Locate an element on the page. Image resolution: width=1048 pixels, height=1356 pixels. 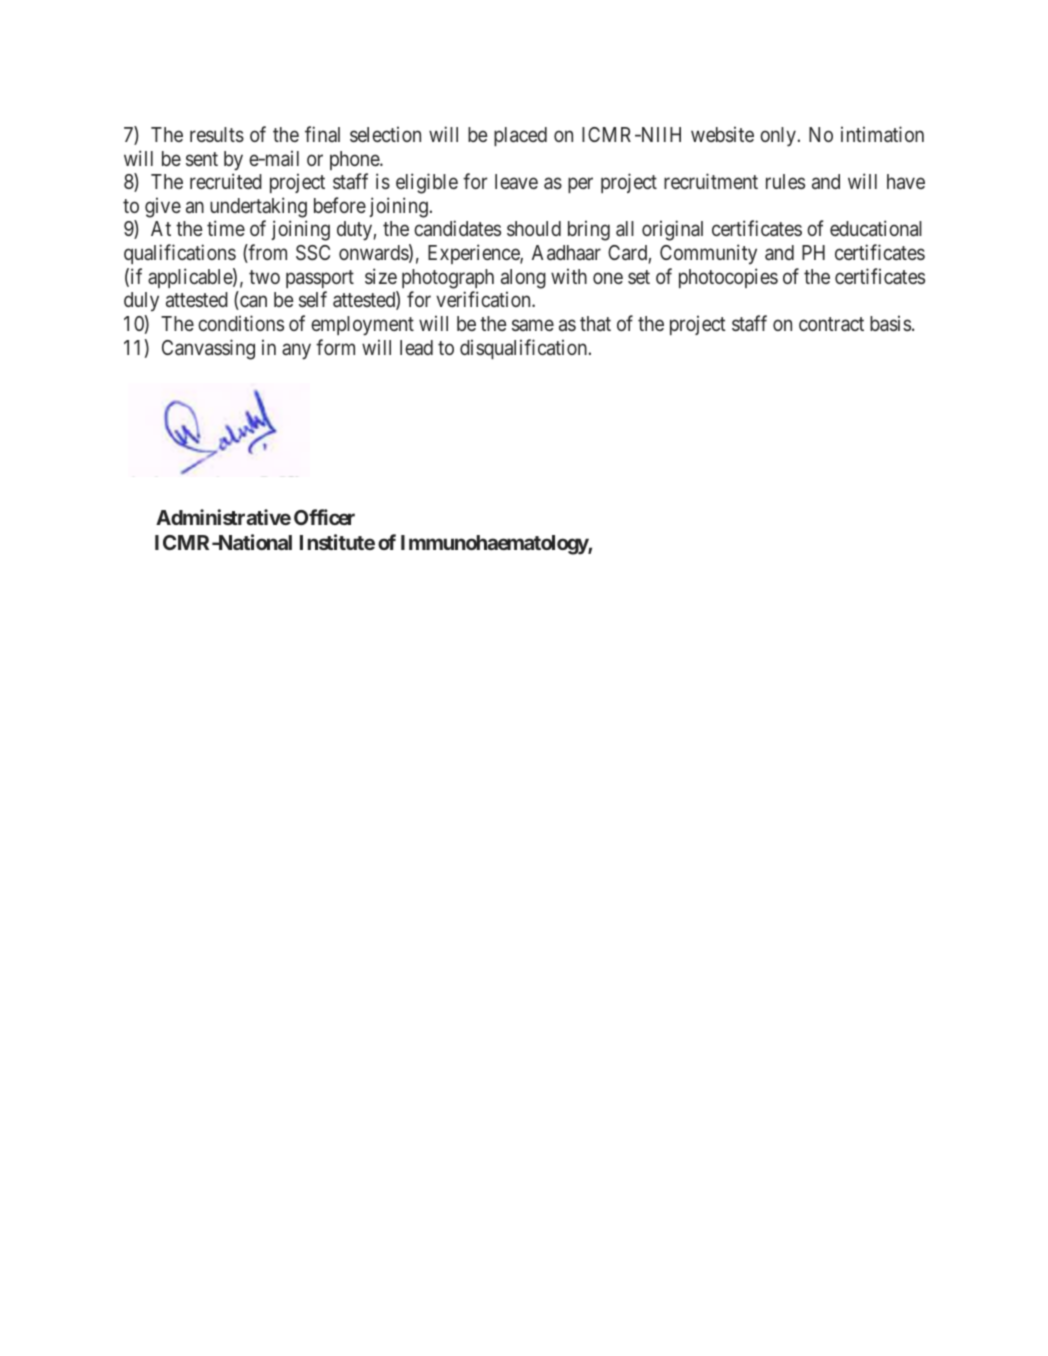
placed is located at coordinates (520, 136).
